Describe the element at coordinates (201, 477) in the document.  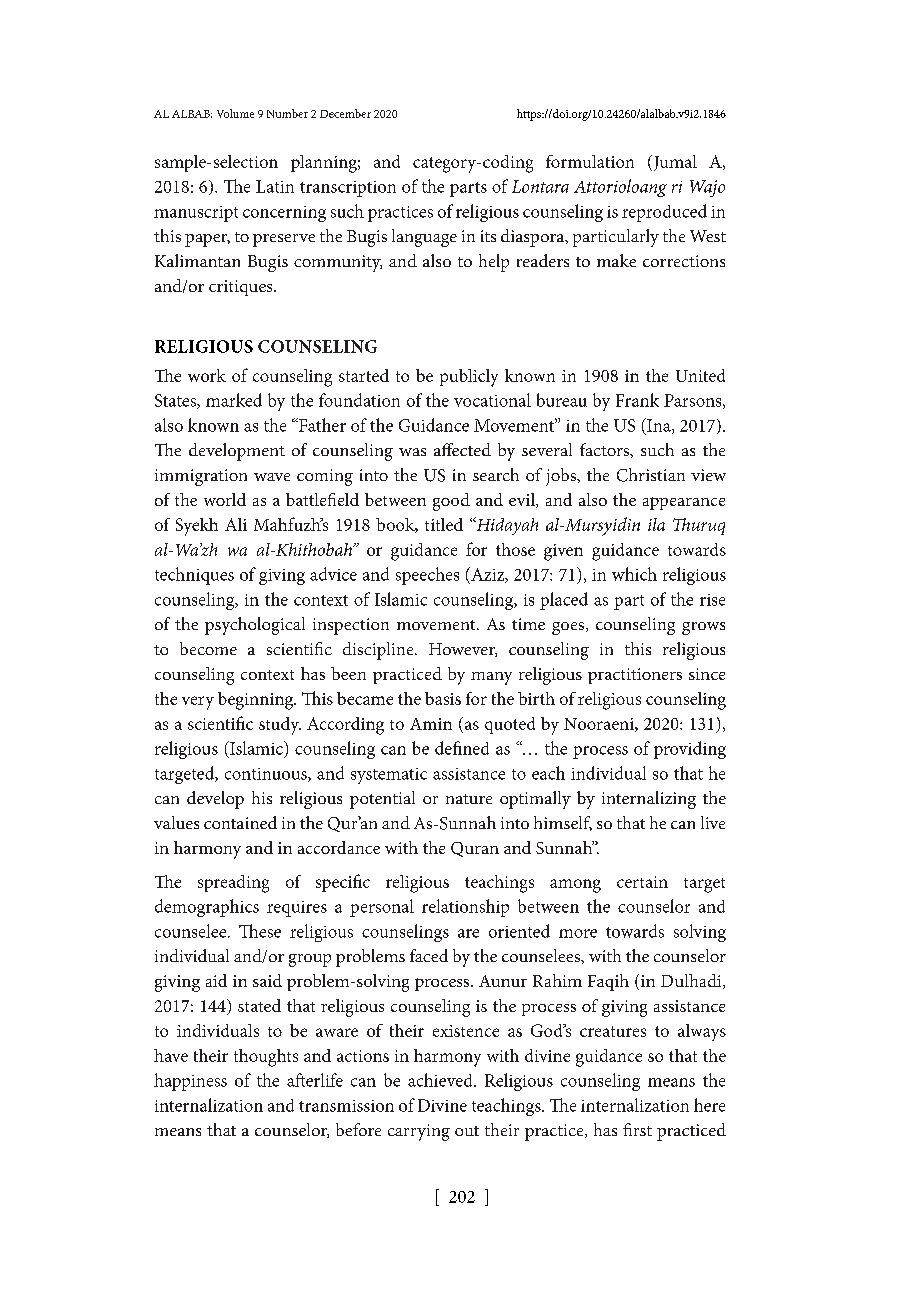
I see `immigration` at that location.
